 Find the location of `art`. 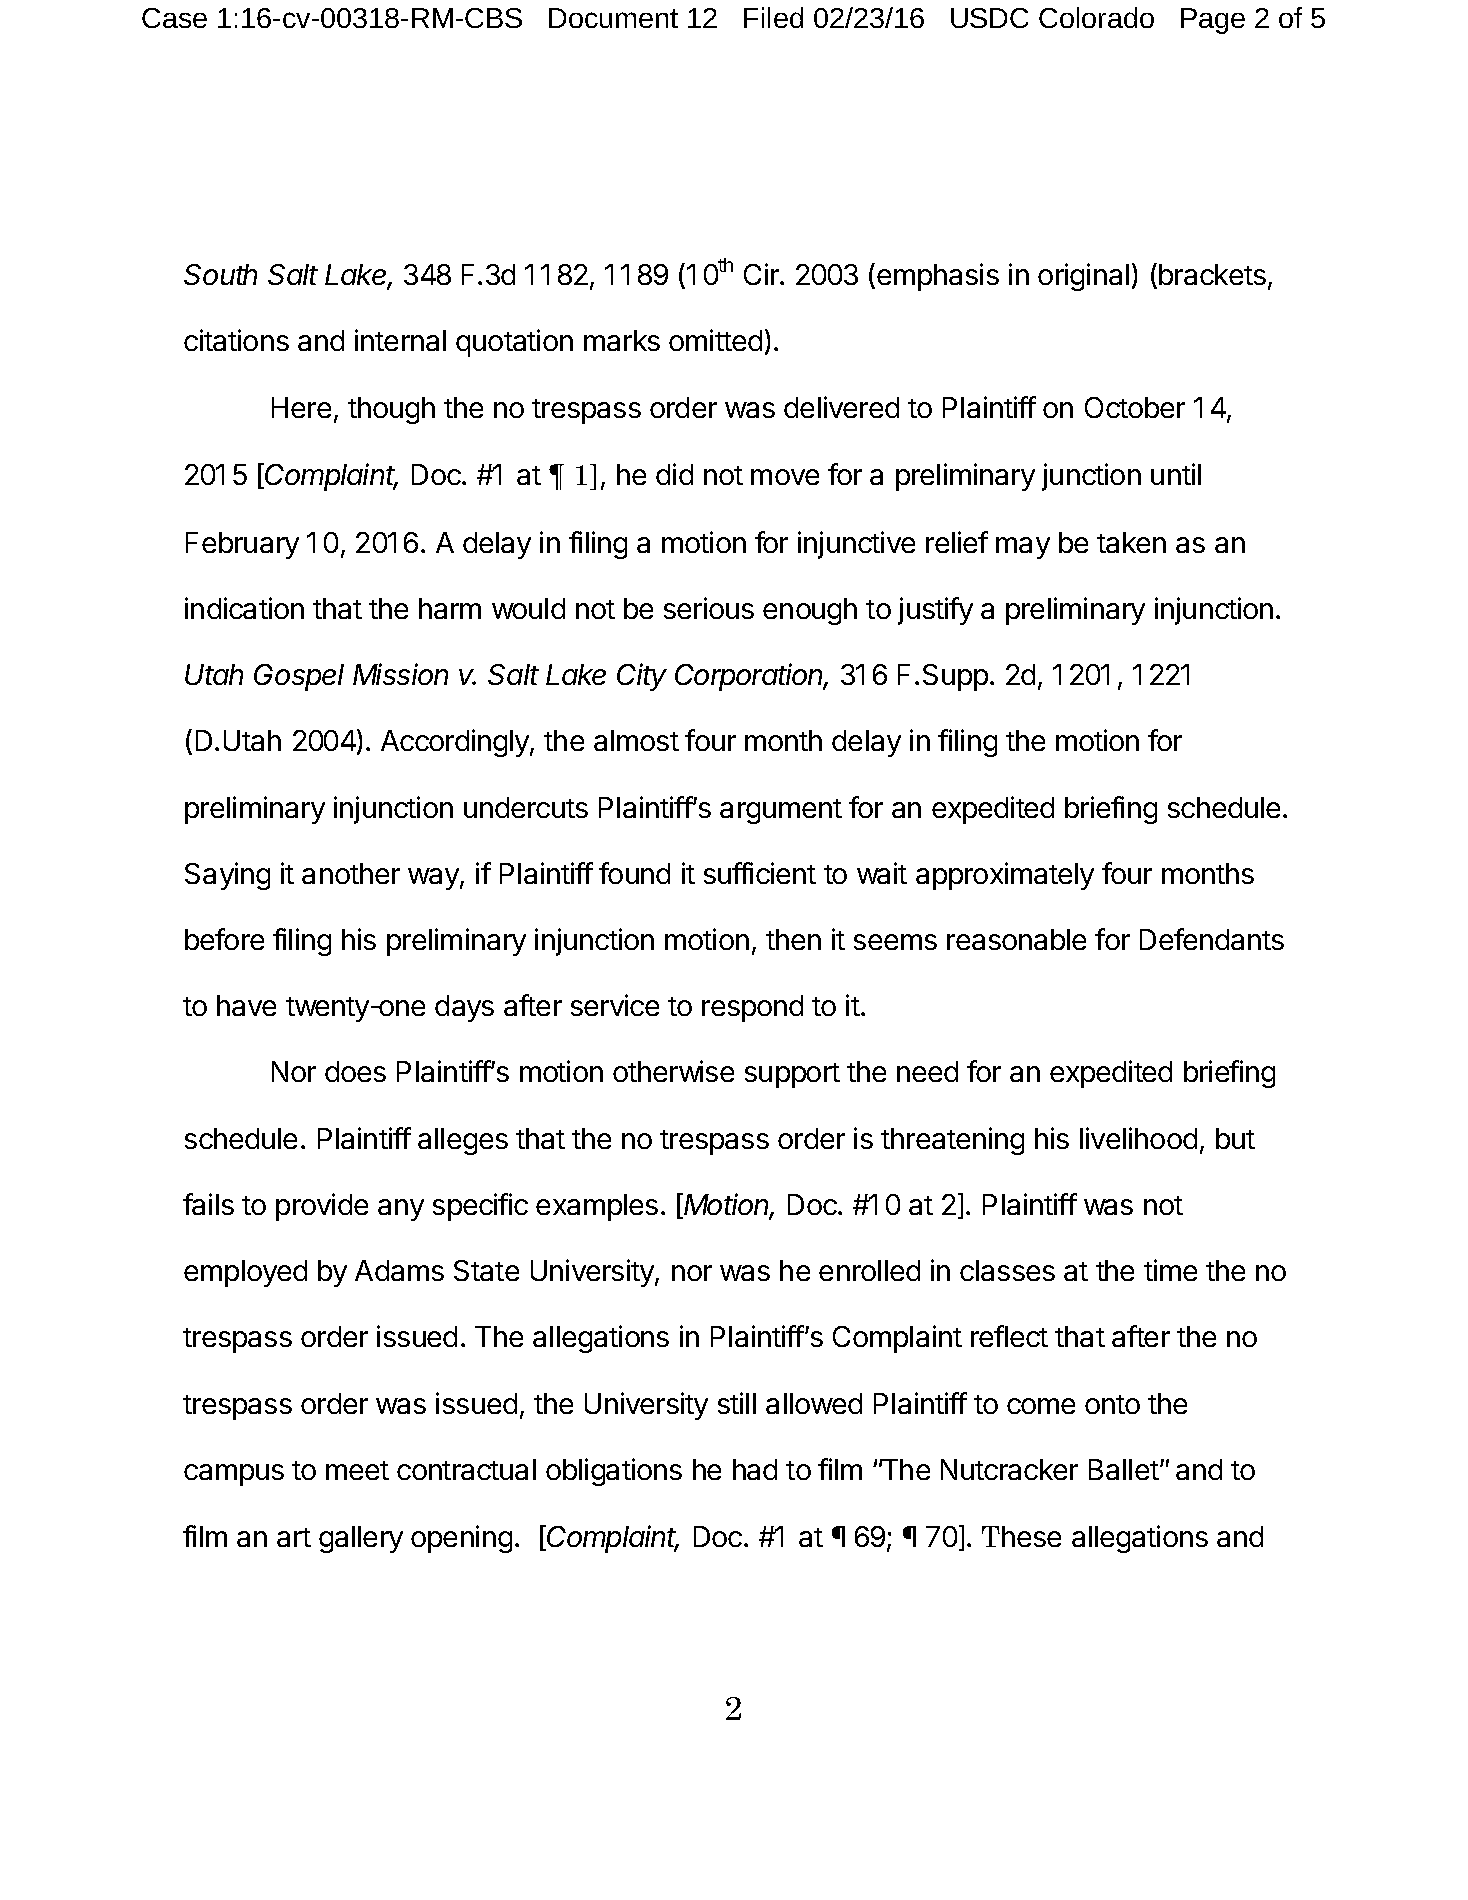

art is located at coordinates (294, 1537).
